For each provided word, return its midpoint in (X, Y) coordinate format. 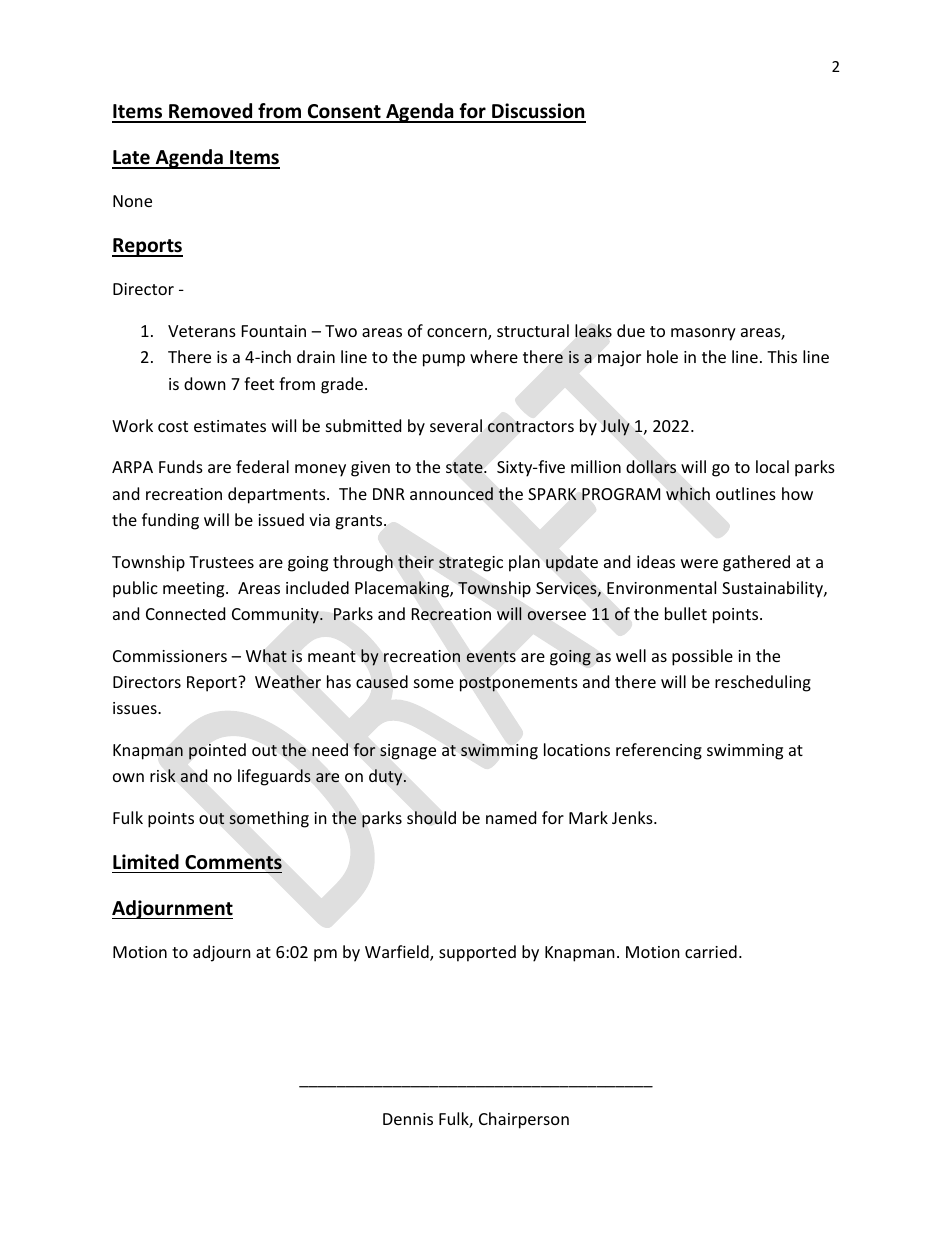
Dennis (408, 1119)
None (132, 201)
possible (702, 657)
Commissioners (170, 656)
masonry (703, 334)
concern (458, 334)
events (491, 656)
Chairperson (524, 1120)
